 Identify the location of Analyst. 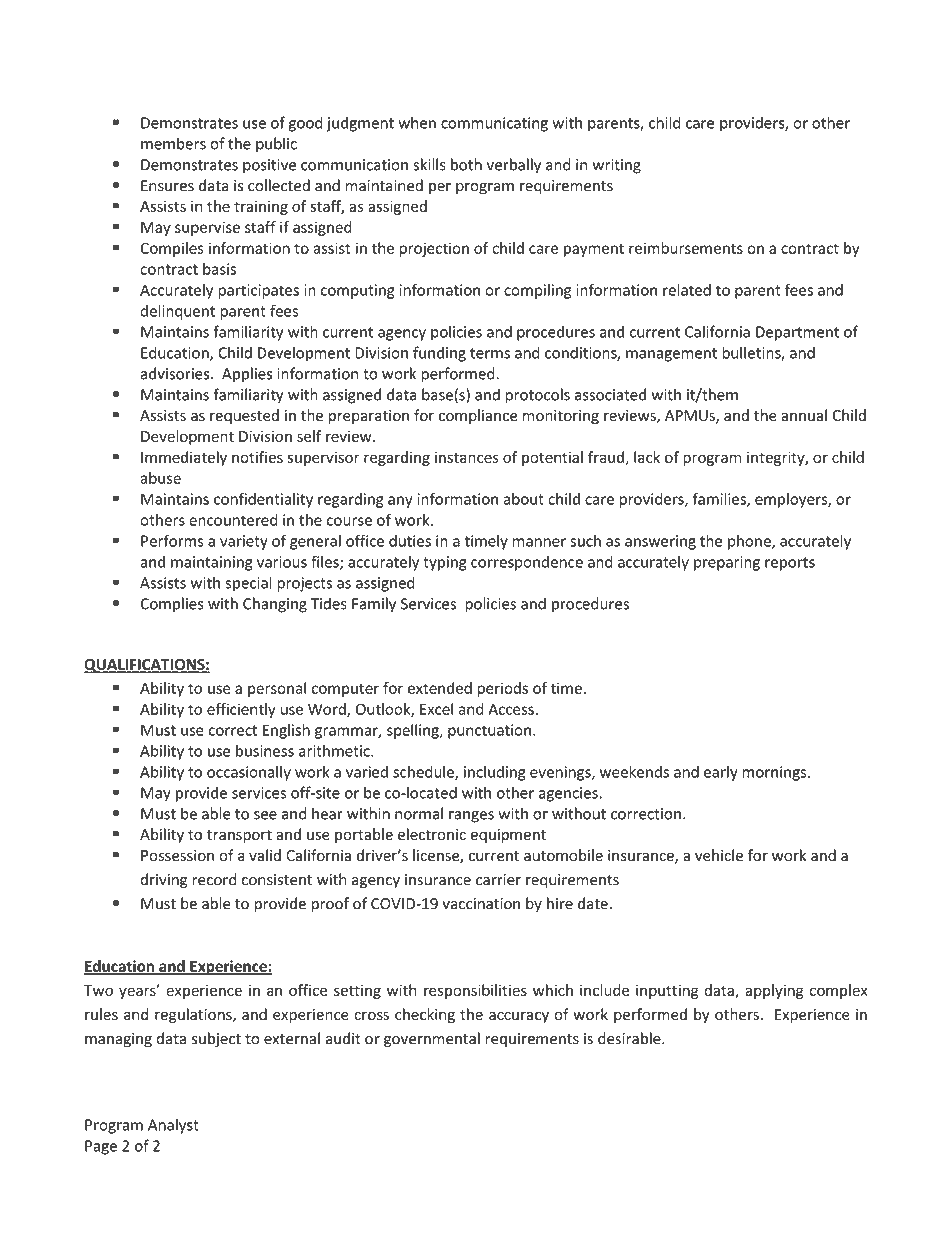
(173, 1126).
